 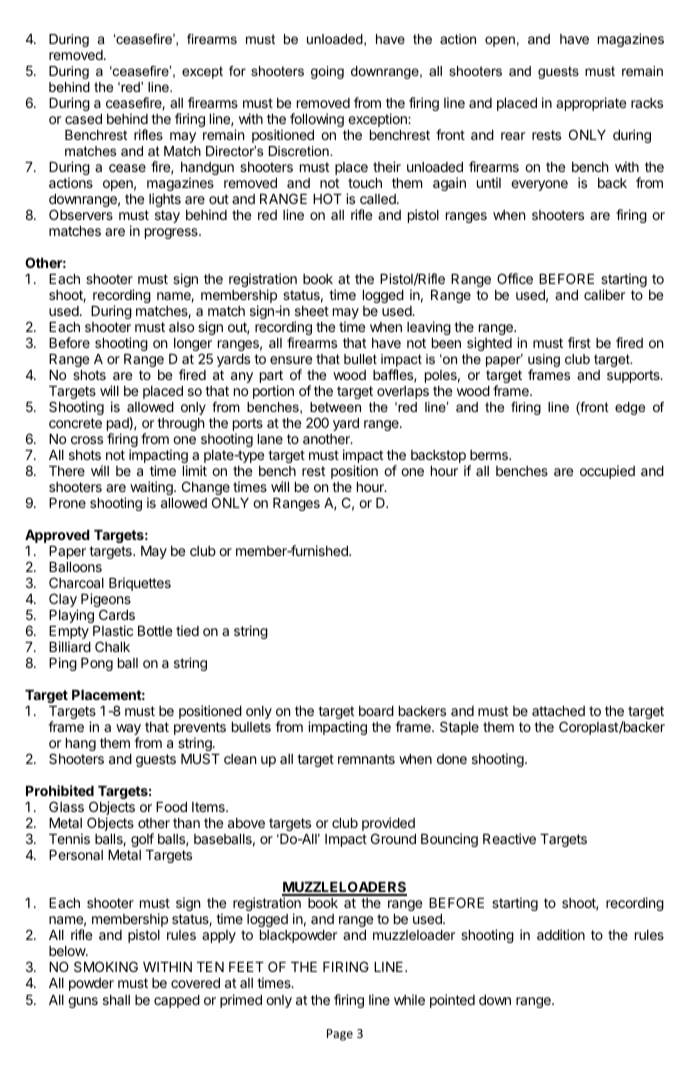 What do you see at coordinates (607, 472) in the image?
I see `occupied` at bounding box center [607, 472].
